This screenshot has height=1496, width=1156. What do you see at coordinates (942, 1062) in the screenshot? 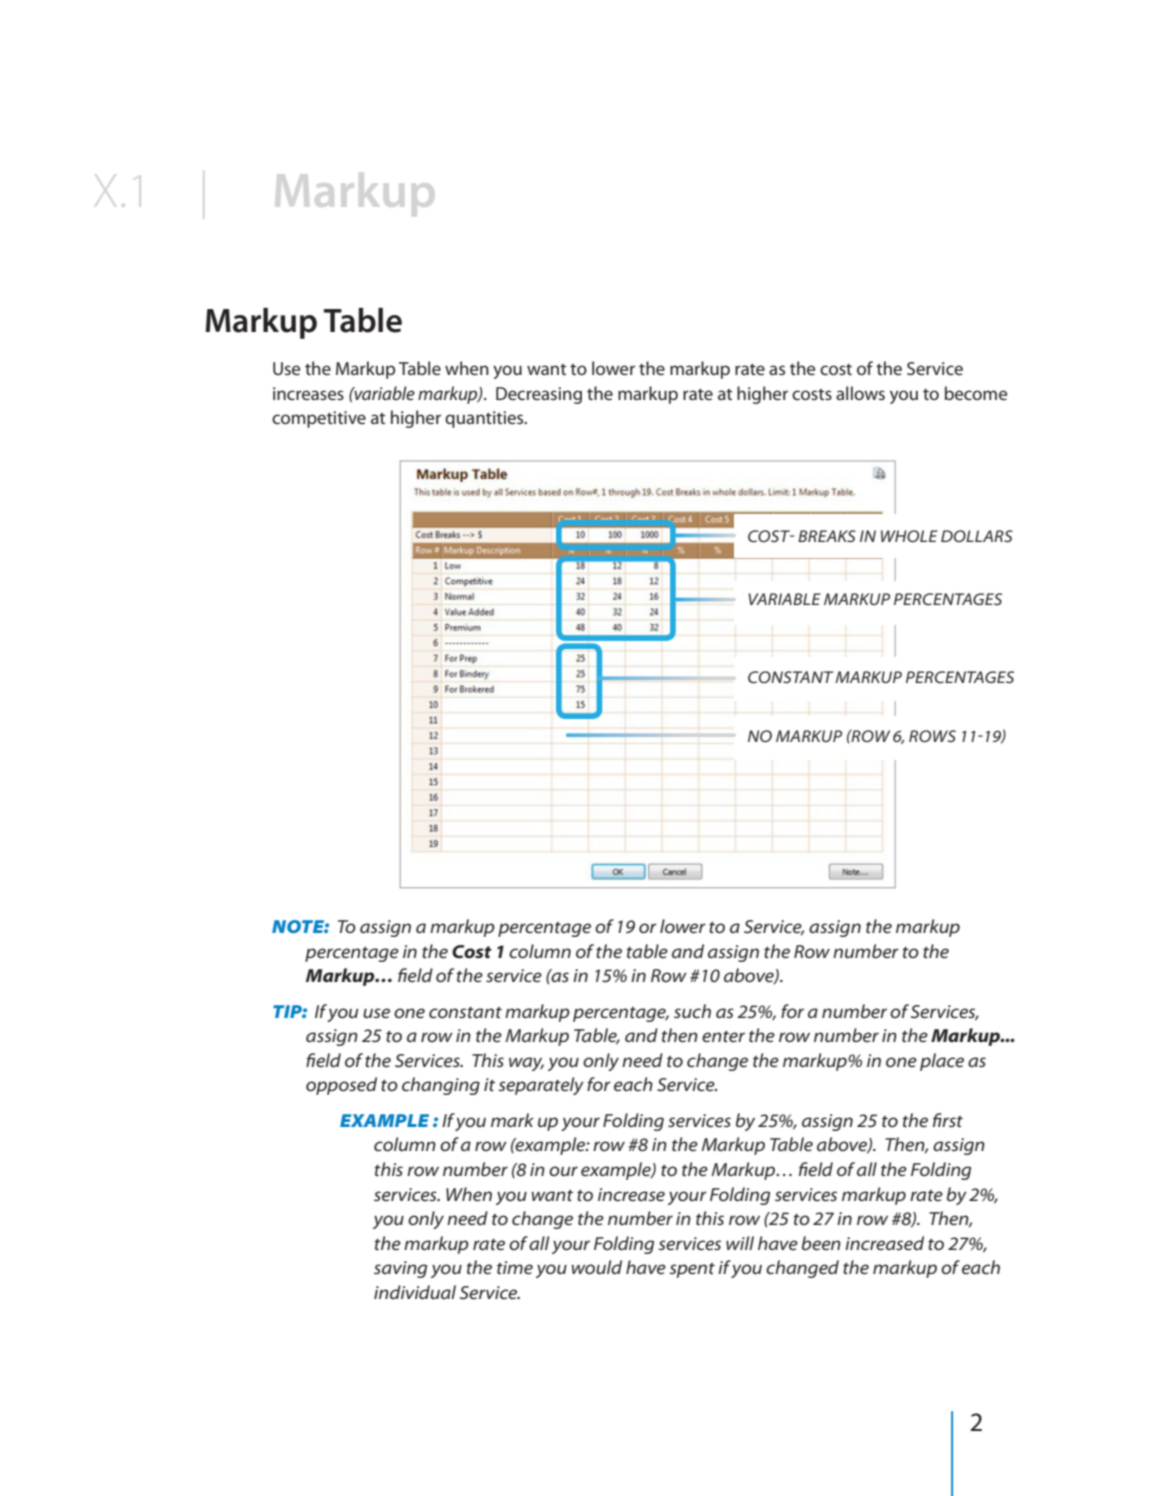
I see `place` at bounding box center [942, 1062].
